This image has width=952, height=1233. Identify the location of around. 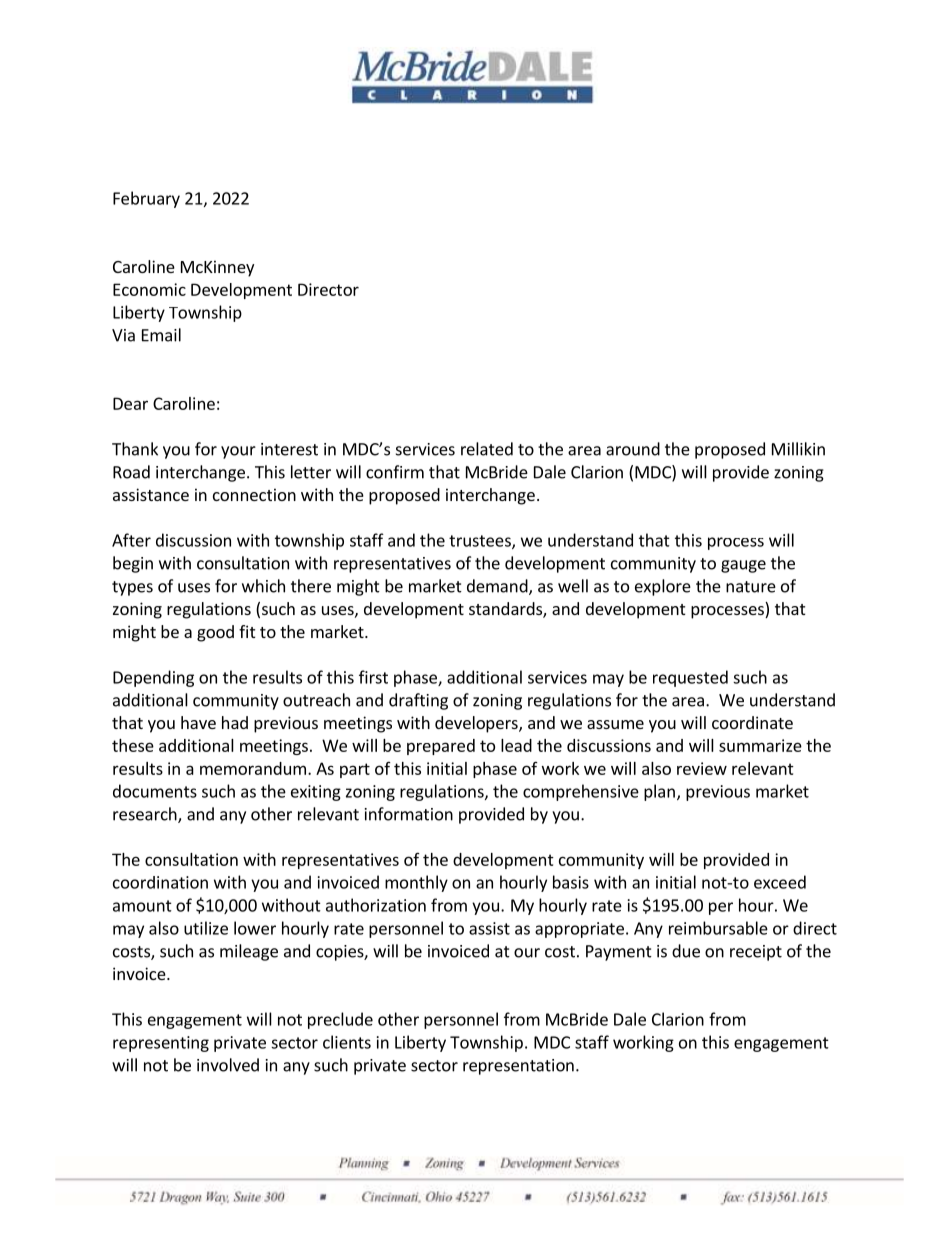
(633, 449).
